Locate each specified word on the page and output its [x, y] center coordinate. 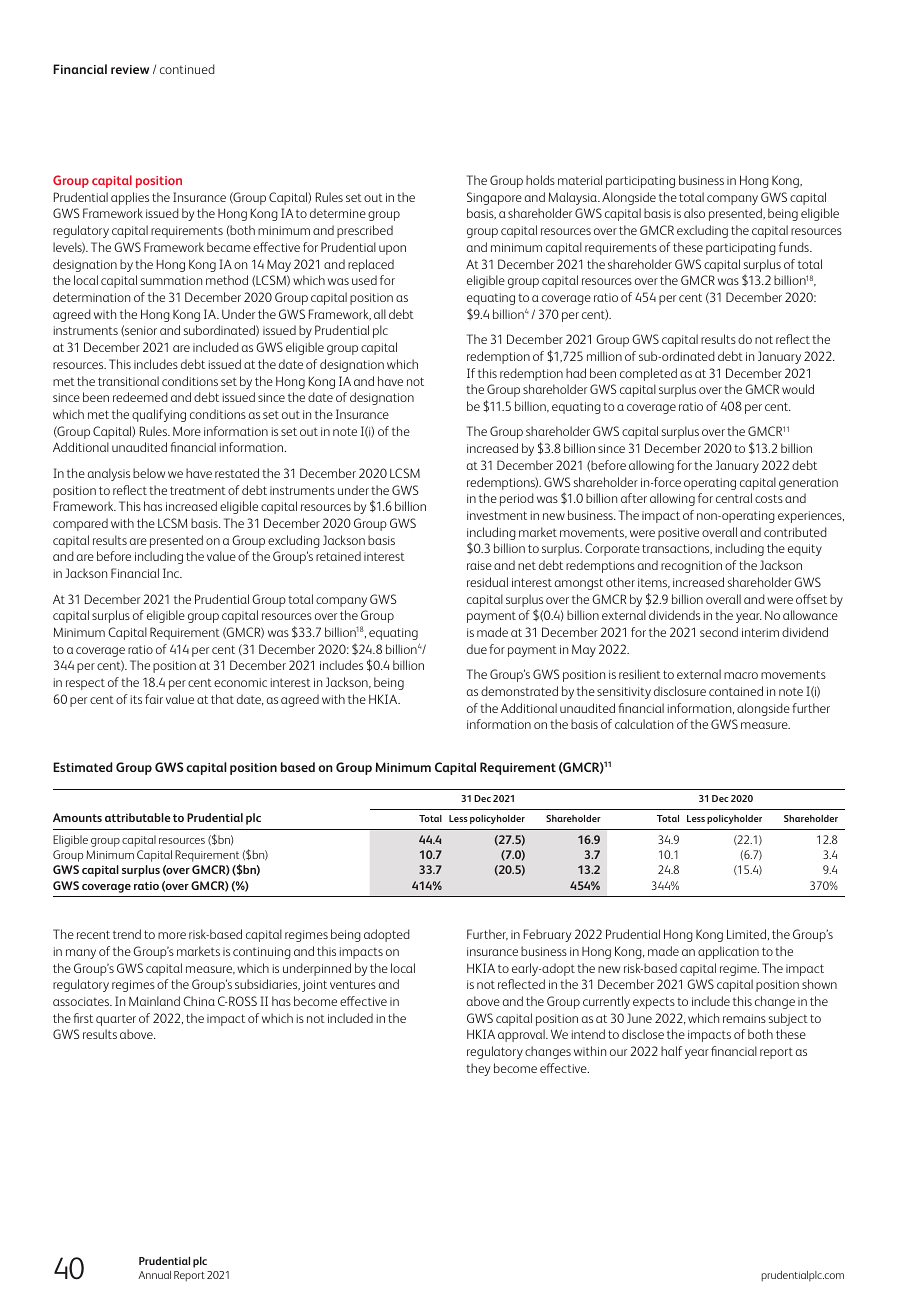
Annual [154, 1275]
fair [154, 699]
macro [741, 675]
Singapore [494, 198]
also [694, 213]
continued [187, 69]
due [477, 649]
